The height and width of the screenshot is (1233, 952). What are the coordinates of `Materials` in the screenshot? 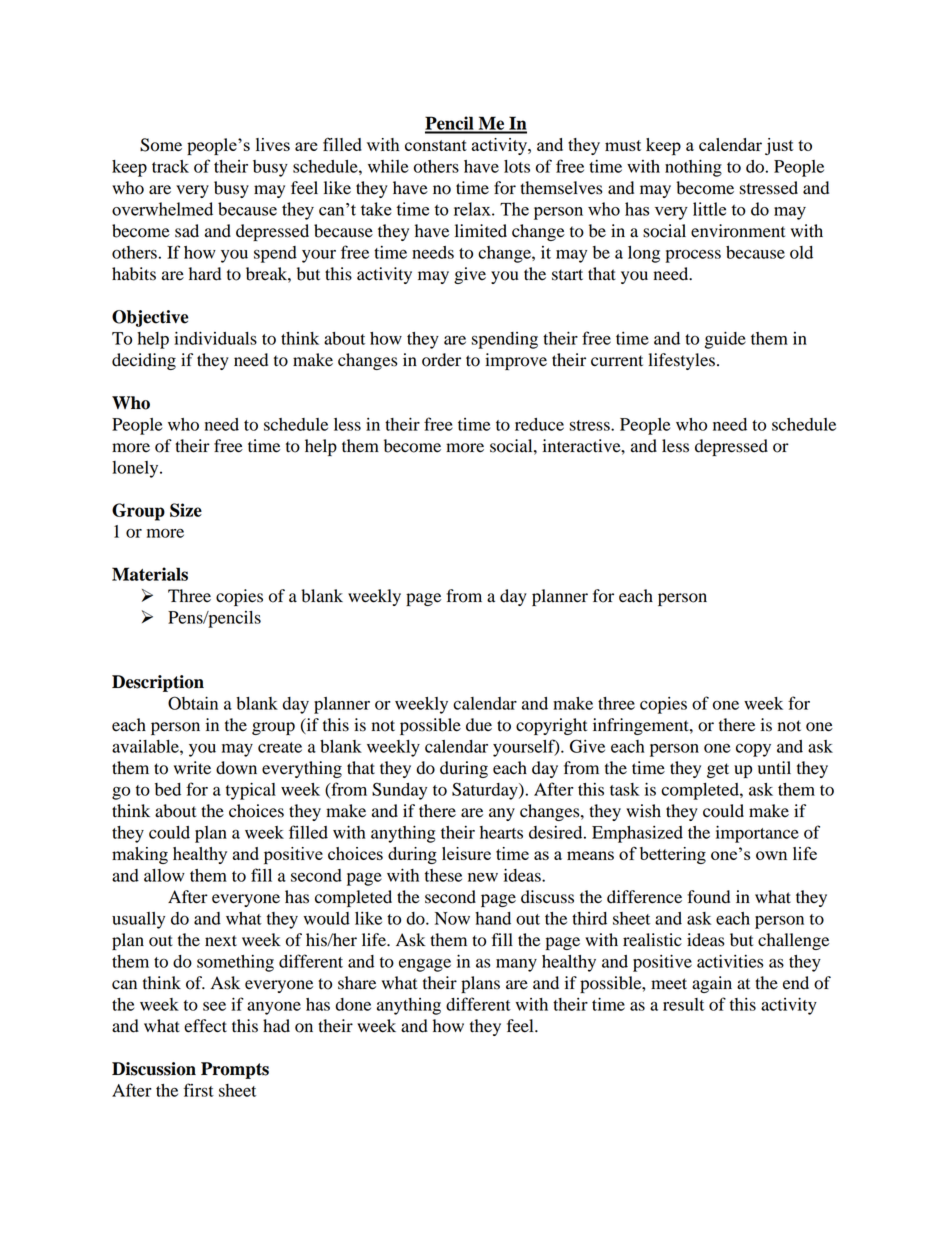 It's located at (150, 574).
